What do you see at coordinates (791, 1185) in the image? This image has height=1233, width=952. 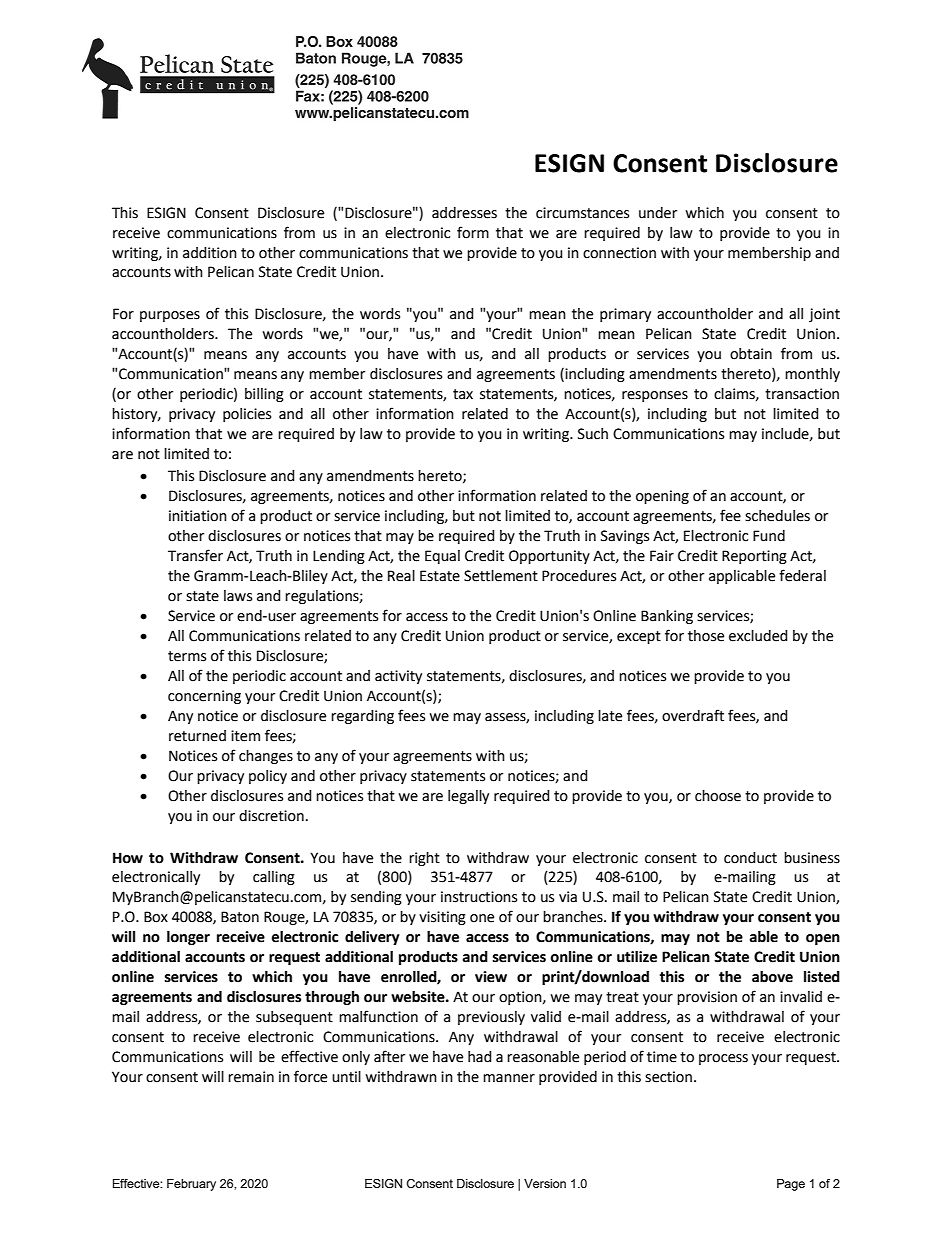 I see `Page` at bounding box center [791, 1185].
